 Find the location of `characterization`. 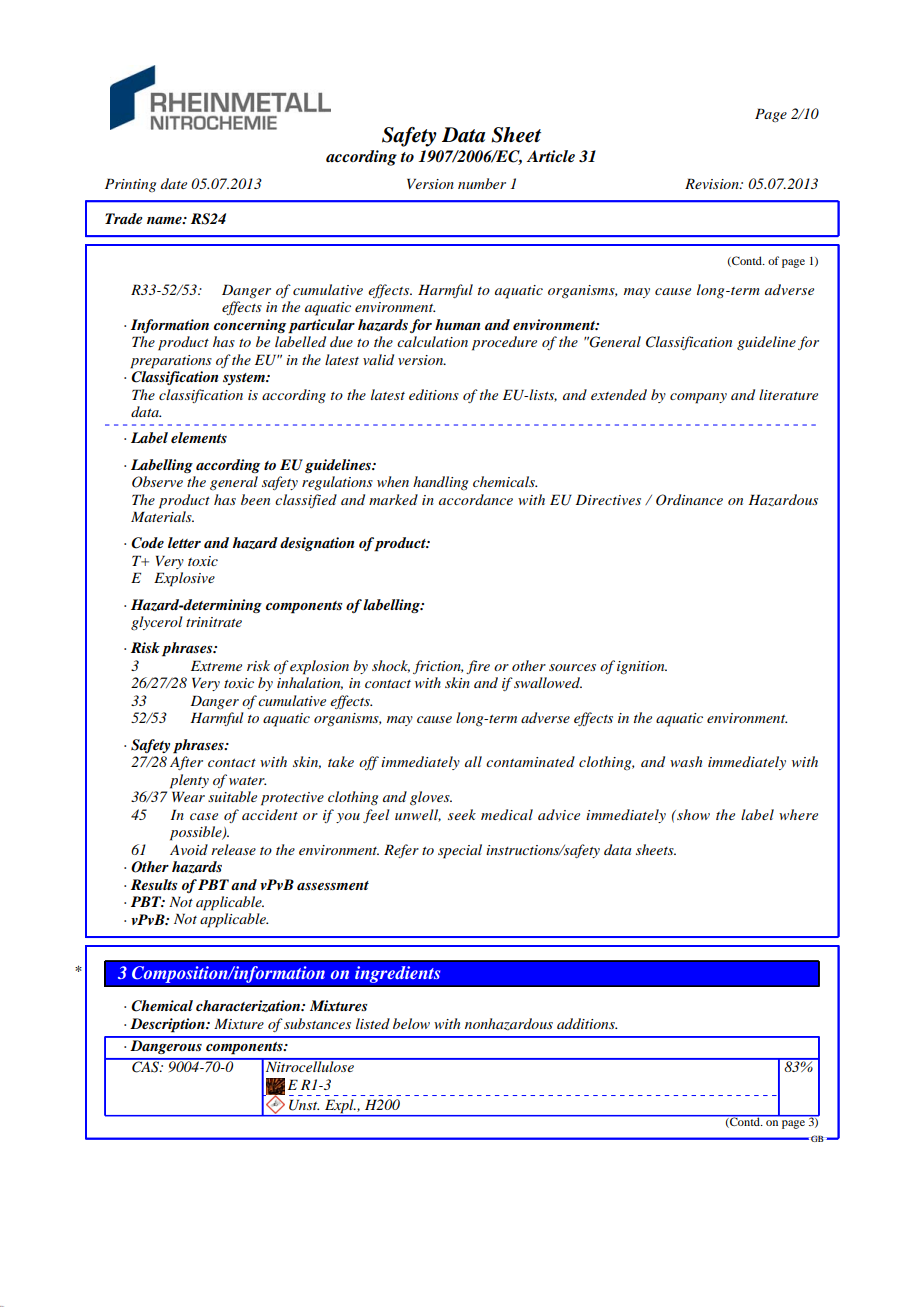

characterization is located at coordinates (249, 1006).
